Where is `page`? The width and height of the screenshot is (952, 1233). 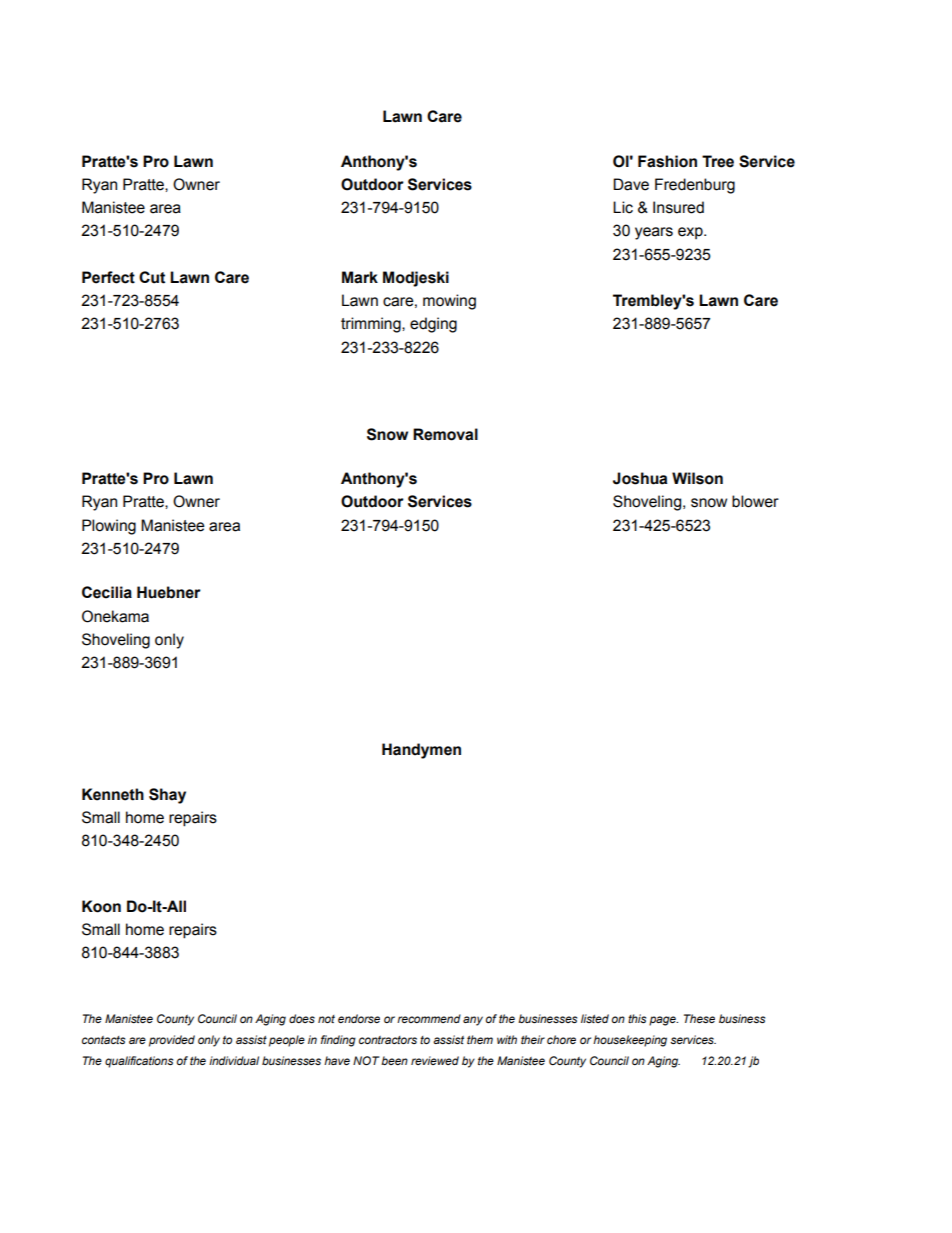 page is located at coordinates (663, 1021).
